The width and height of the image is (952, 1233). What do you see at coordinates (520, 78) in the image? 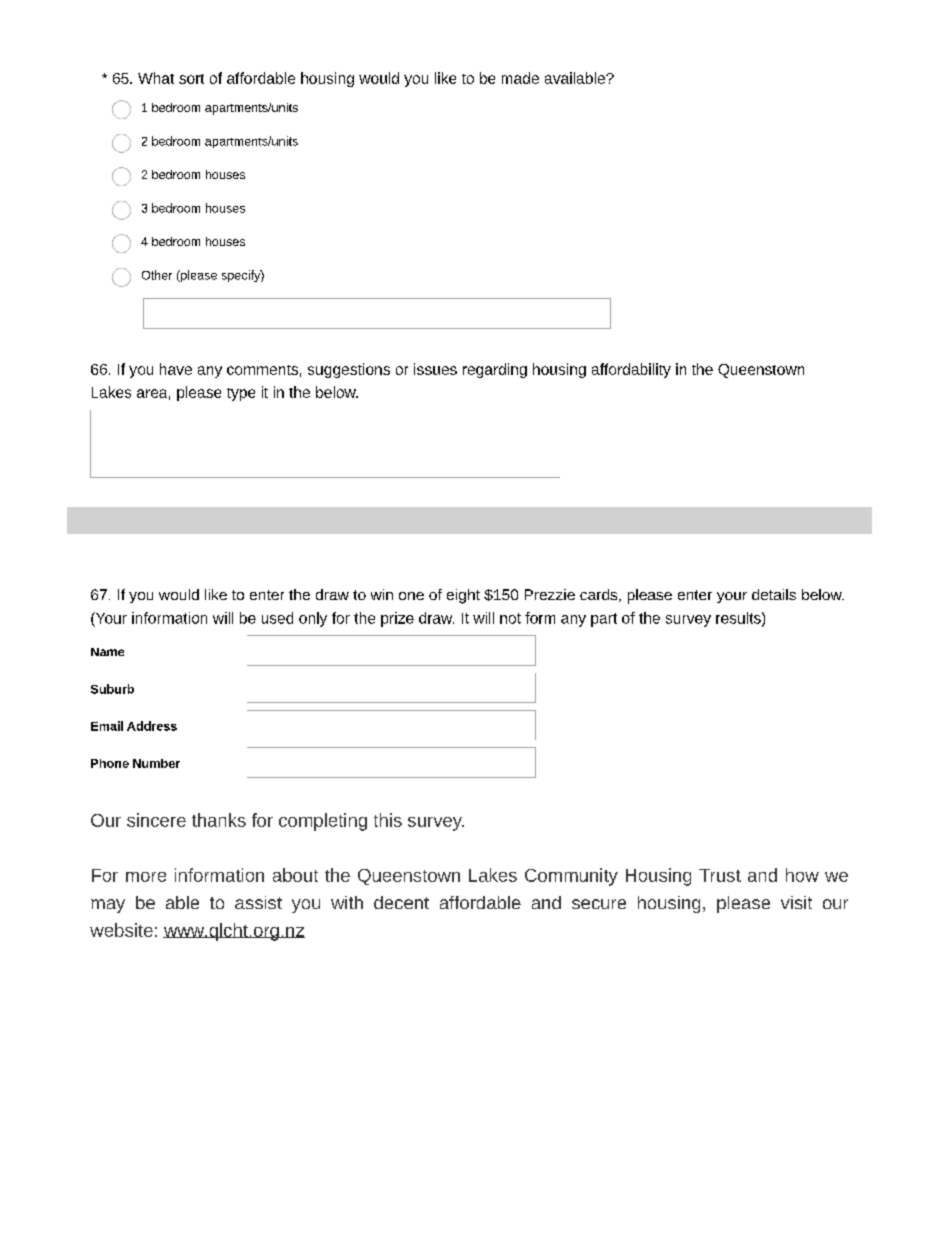
I see `made` at bounding box center [520, 78].
